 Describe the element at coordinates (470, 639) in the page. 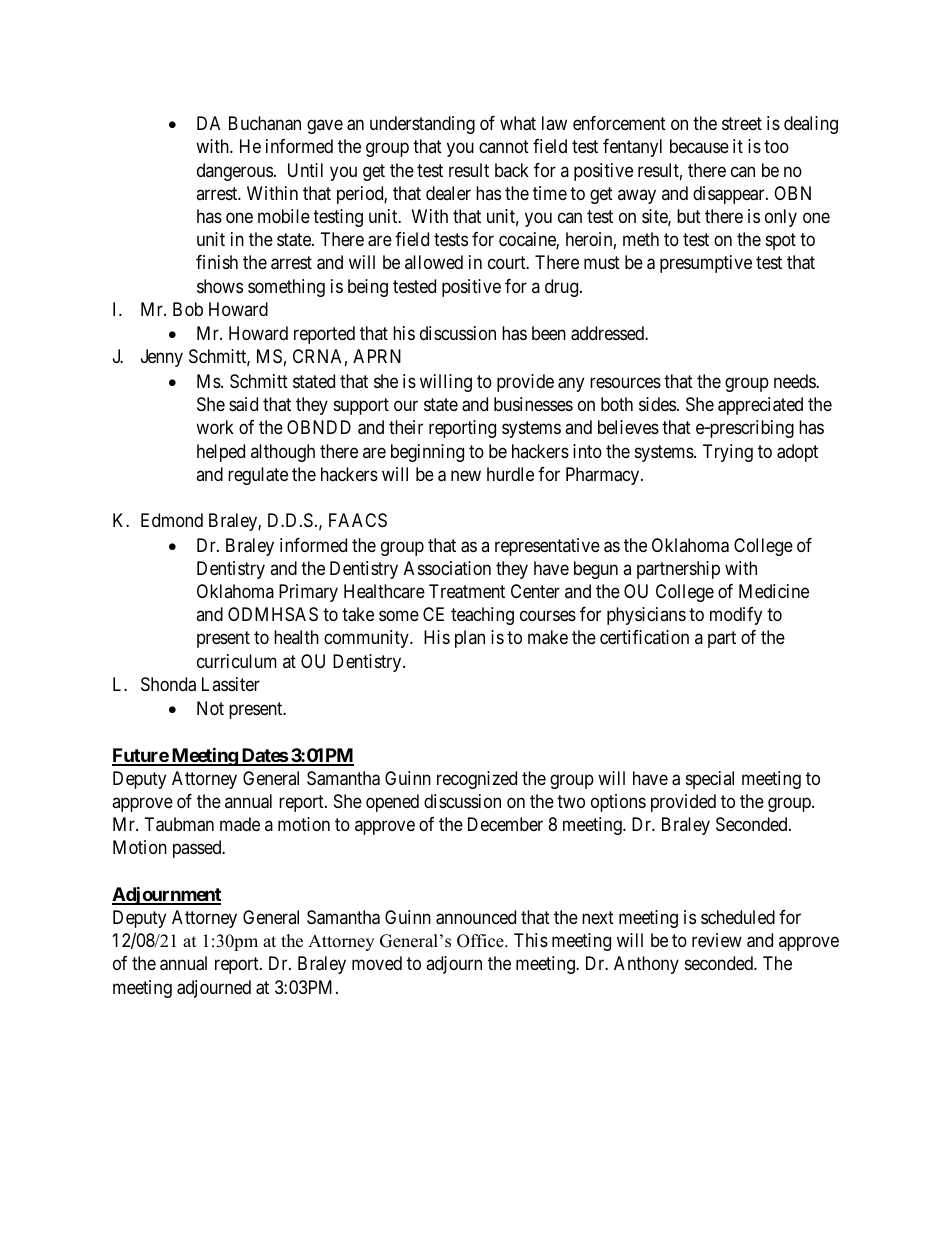

I see `plan` at that location.
